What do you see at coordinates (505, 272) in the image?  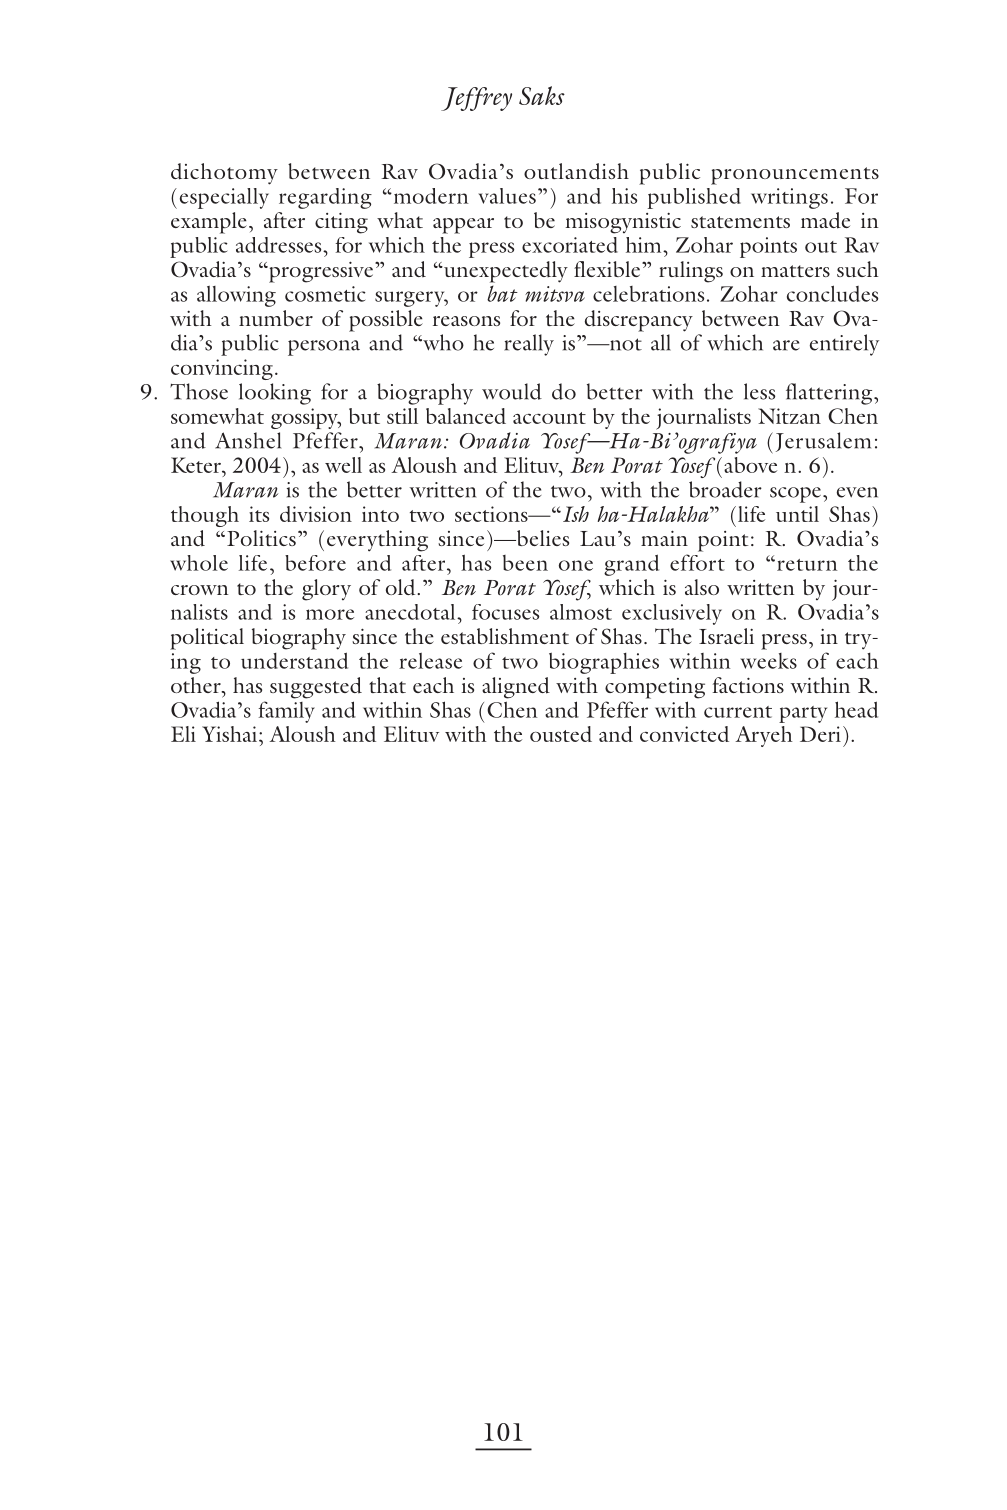 I see `unexpectedly` at bounding box center [505, 272].
